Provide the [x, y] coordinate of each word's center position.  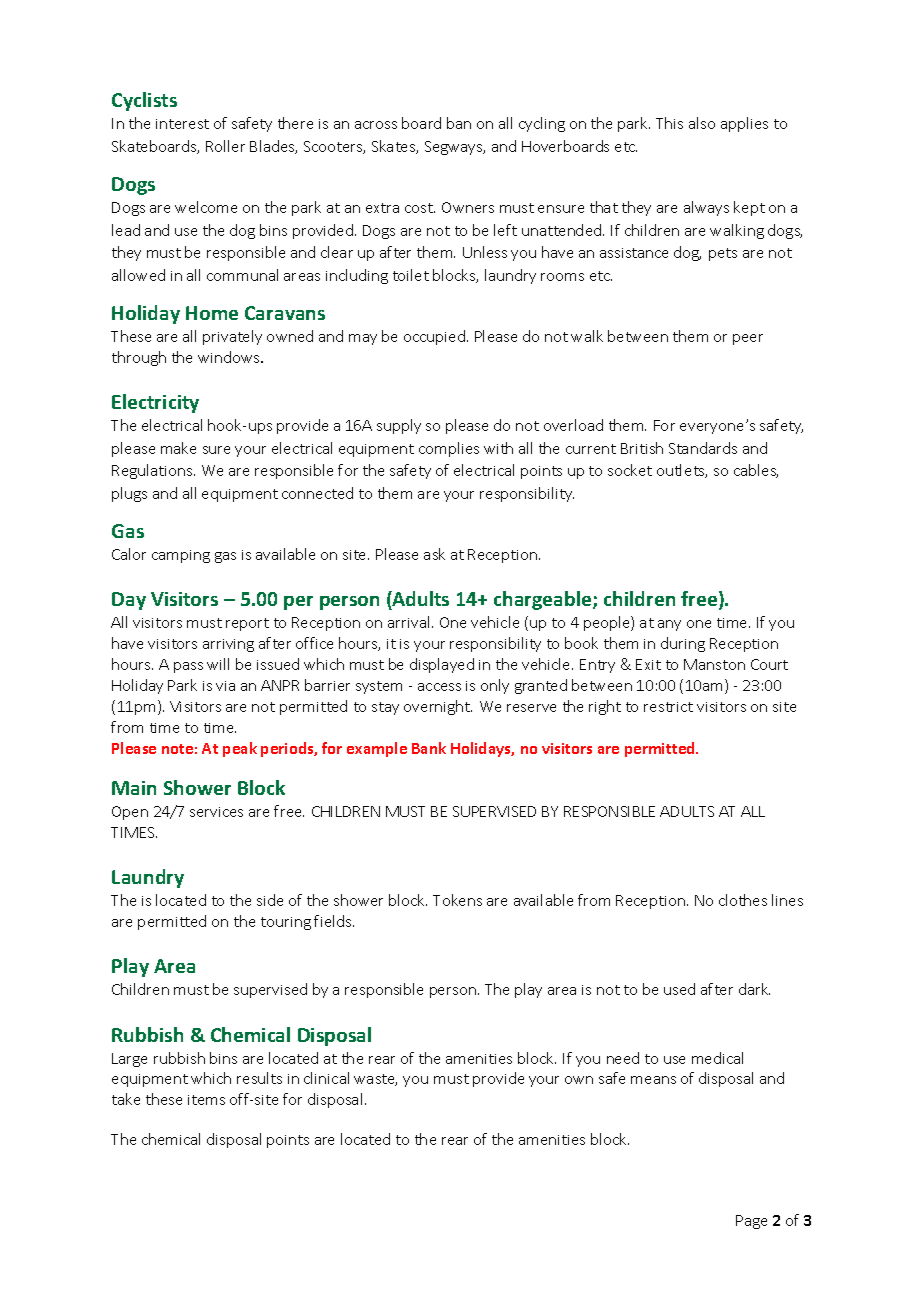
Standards [703, 448]
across [376, 125]
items [206, 1100]
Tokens [457, 900]
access [439, 687]
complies [449, 449]
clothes [743, 900]
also [702, 123]
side [270, 900]
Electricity [155, 403]
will [218, 664]
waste [375, 1080]
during [683, 644]
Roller [225, 146]
